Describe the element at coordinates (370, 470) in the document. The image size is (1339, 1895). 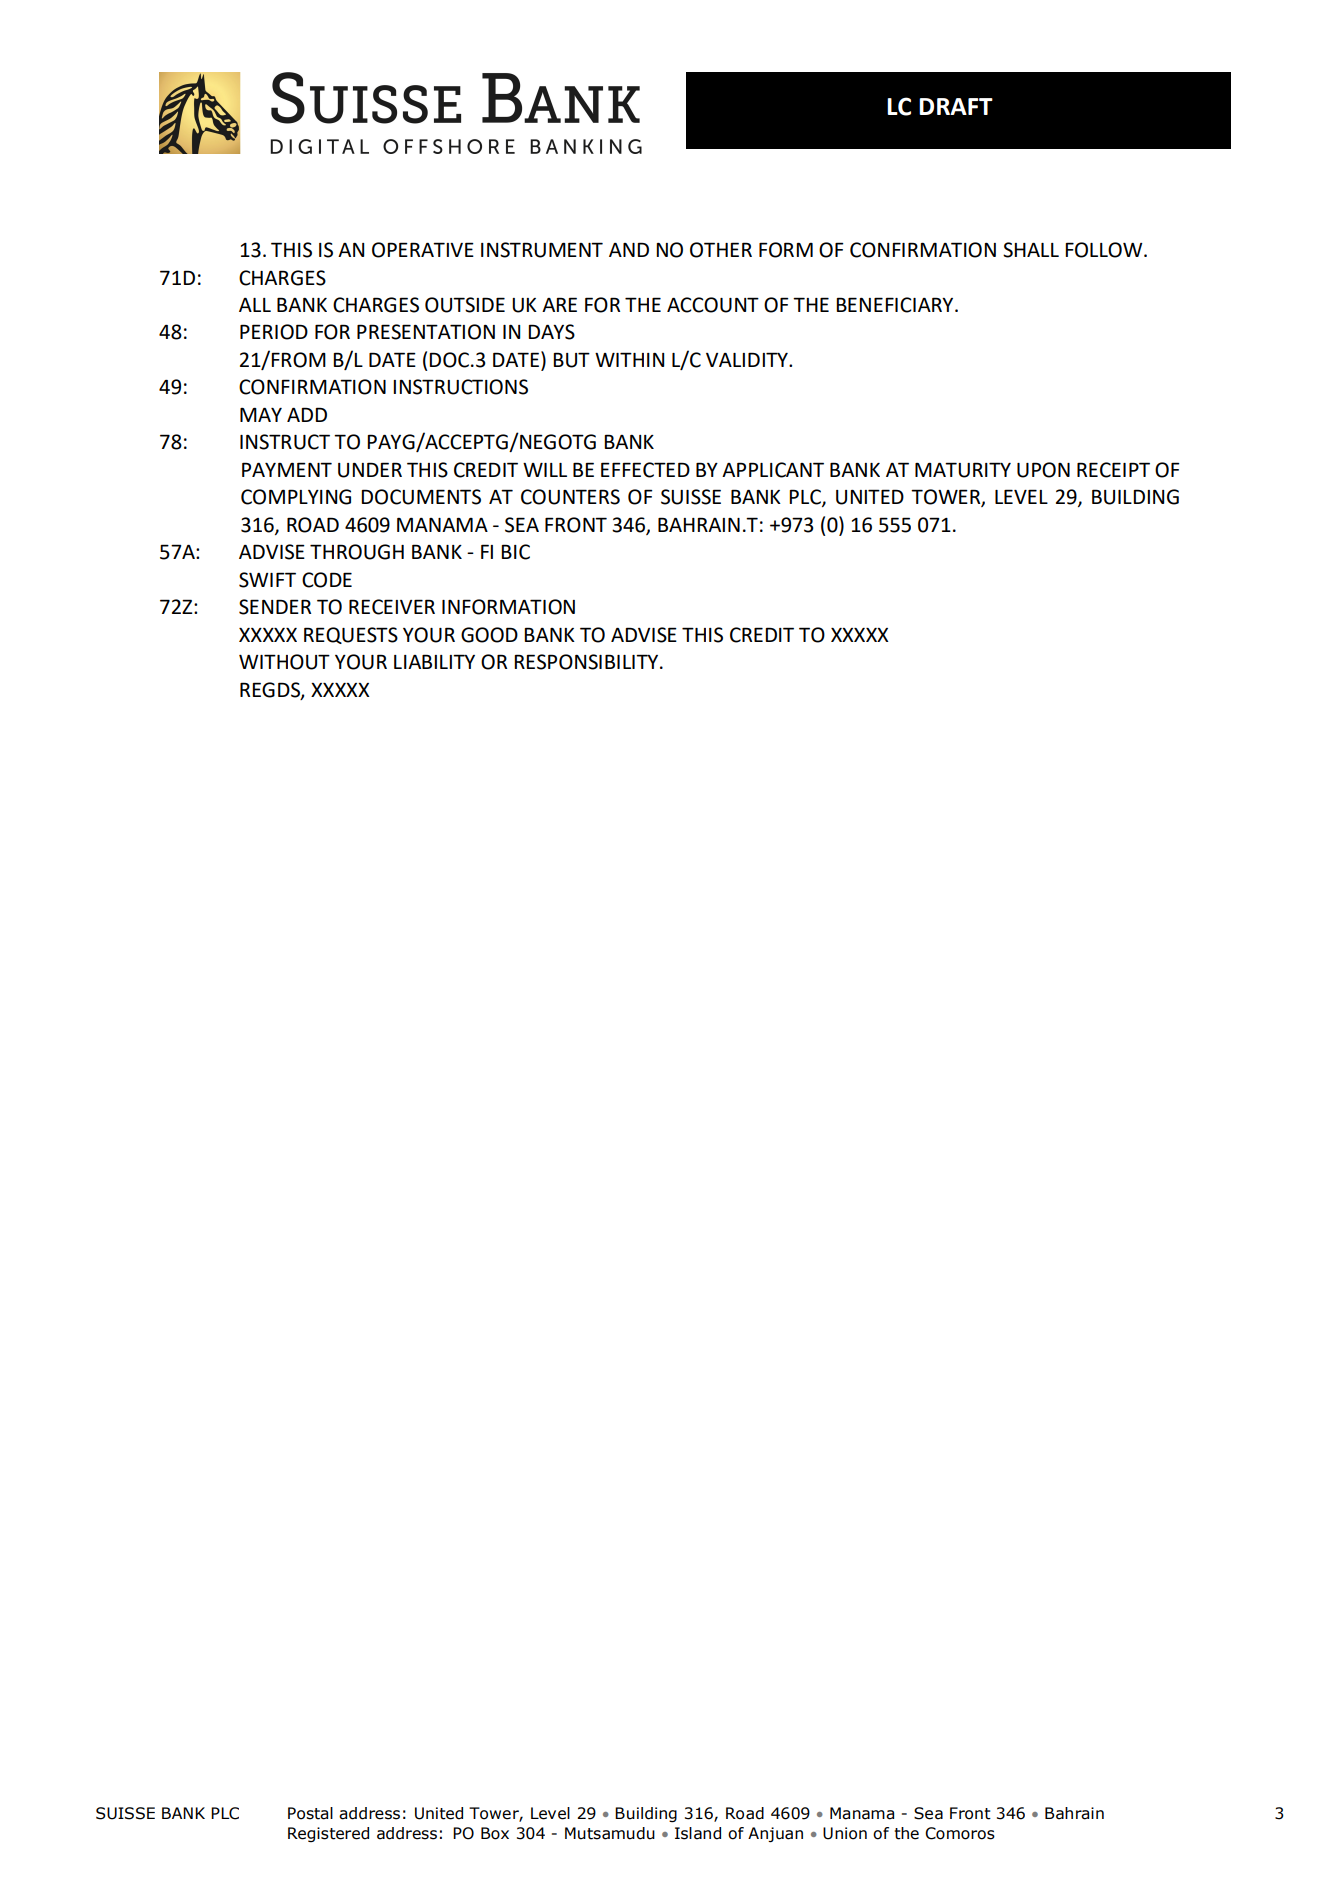
I see `UNDER` at that location.
